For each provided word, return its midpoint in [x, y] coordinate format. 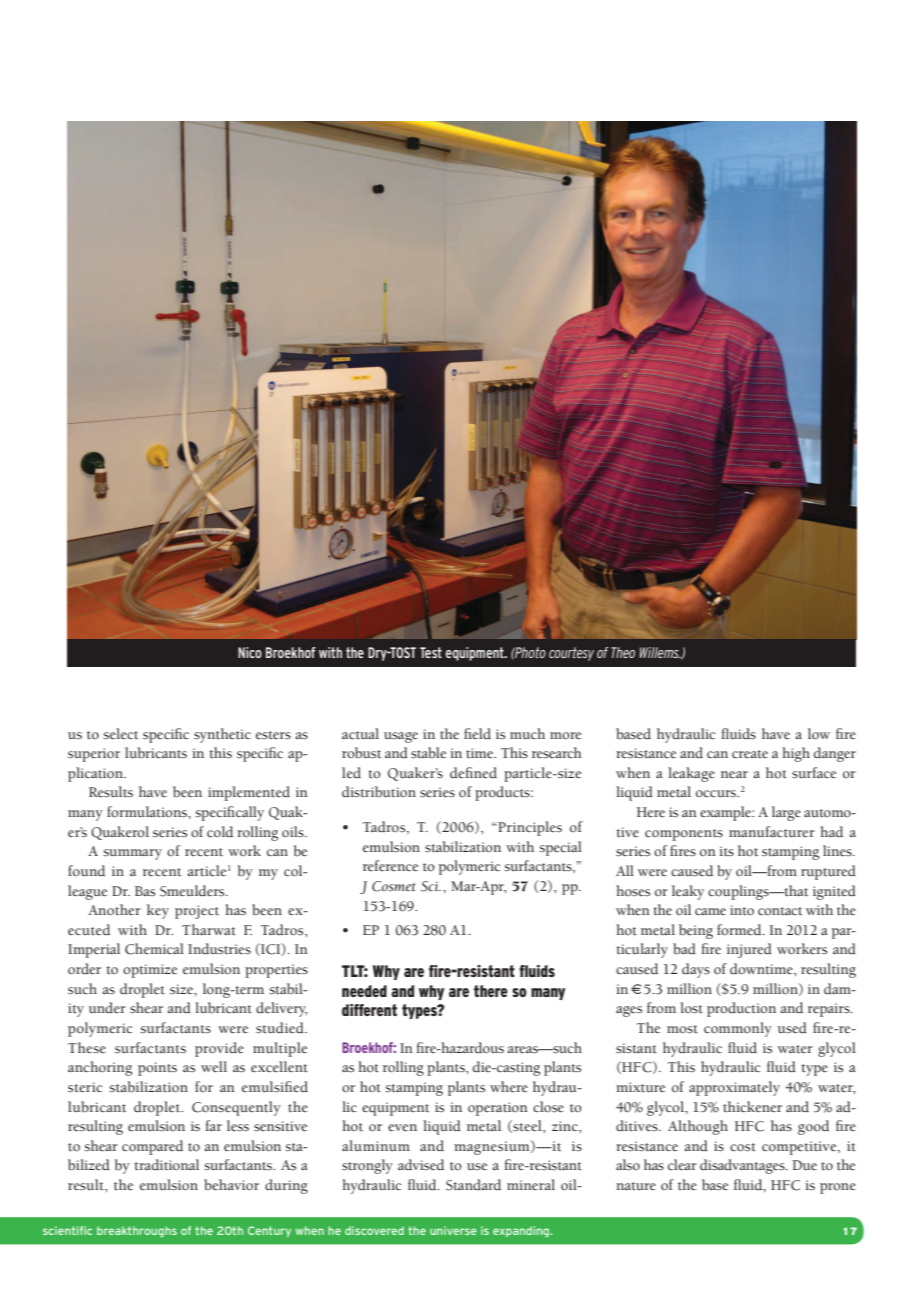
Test [431, 652]
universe [453, 1230]
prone [838, 1188]
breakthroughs [137, 1231]
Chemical [154, 949]
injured [749, 950]
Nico [250, 652]
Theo [623, 652]
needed [364, 991]
